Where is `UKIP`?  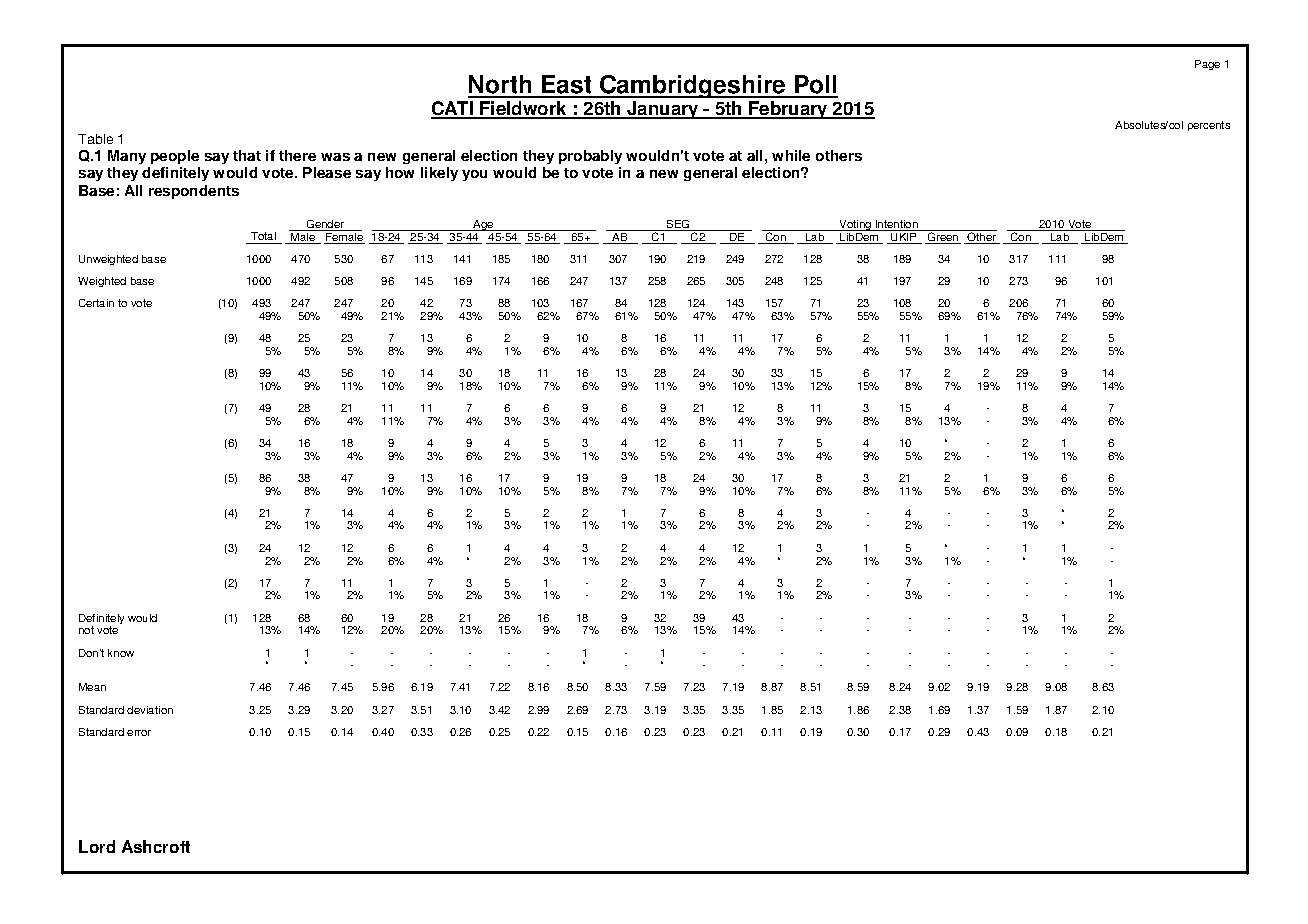
UKIP is located at coordinates (904, 237).
